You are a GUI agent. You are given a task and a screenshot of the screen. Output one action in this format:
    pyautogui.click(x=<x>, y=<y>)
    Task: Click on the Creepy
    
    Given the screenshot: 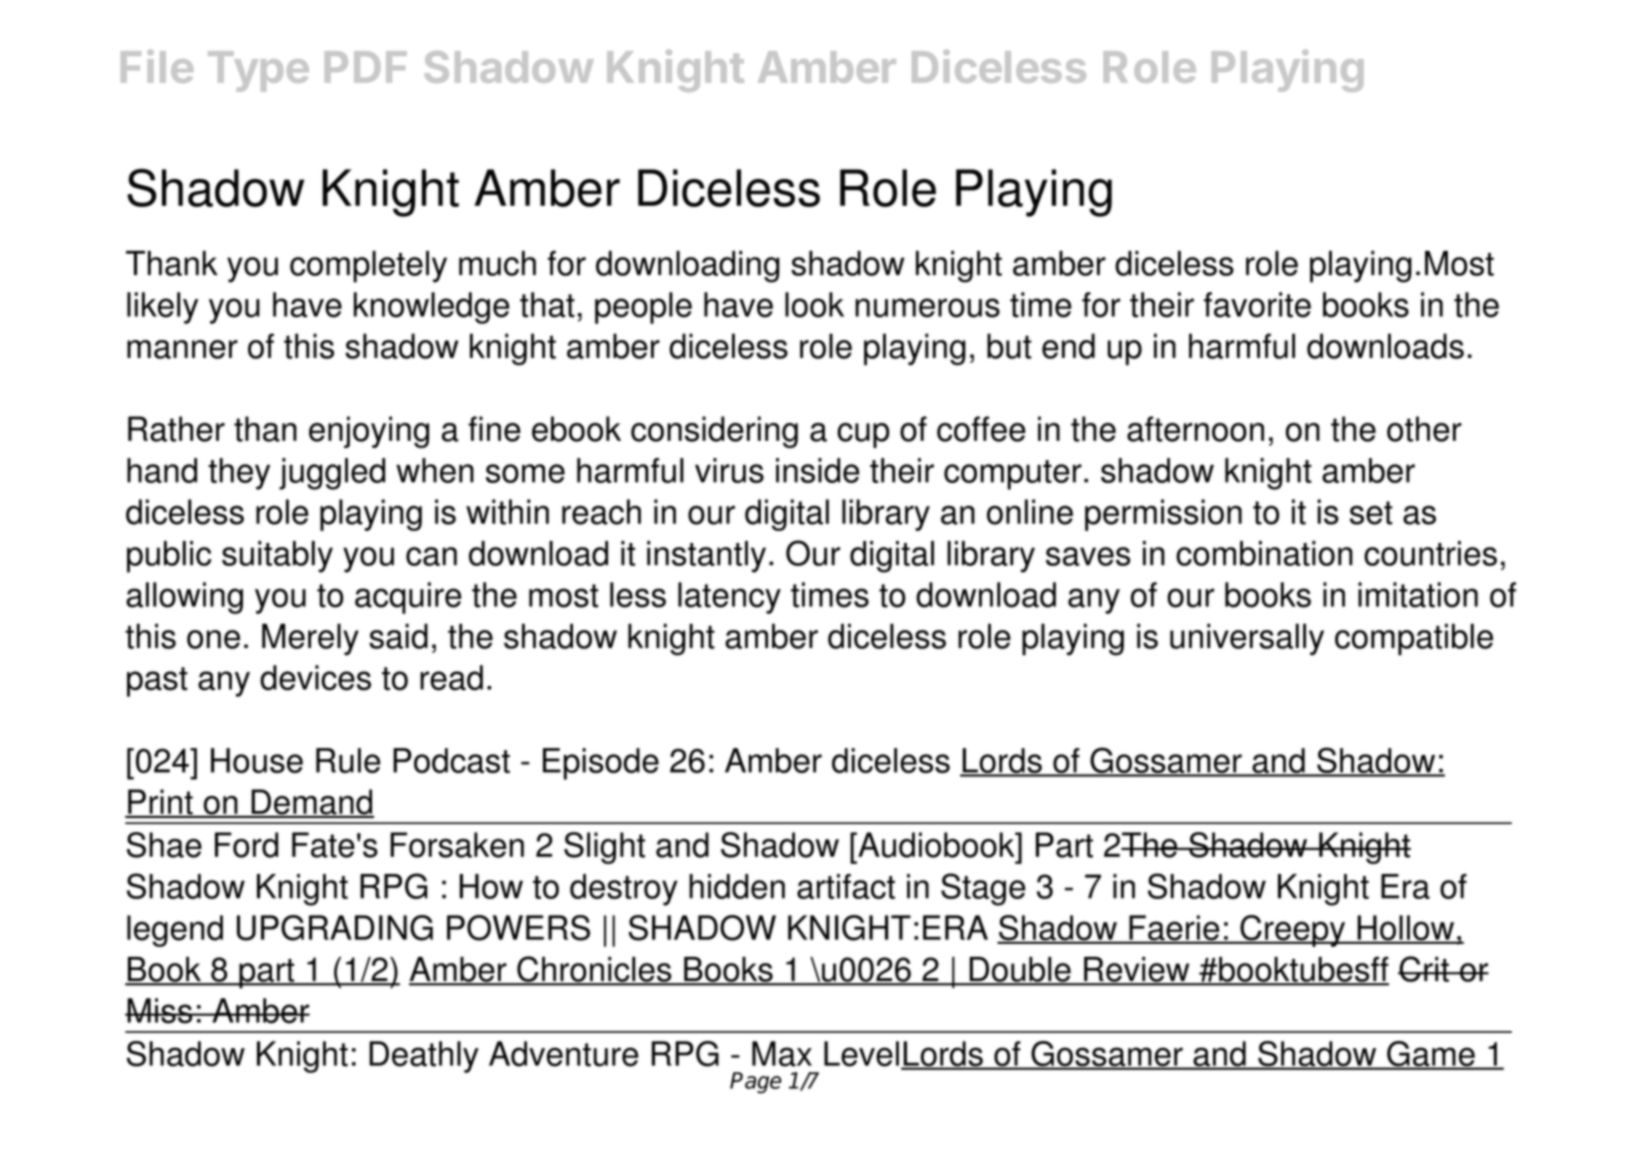 What is the action you would take?
    pyautogui.click(x=1293, y=931)
